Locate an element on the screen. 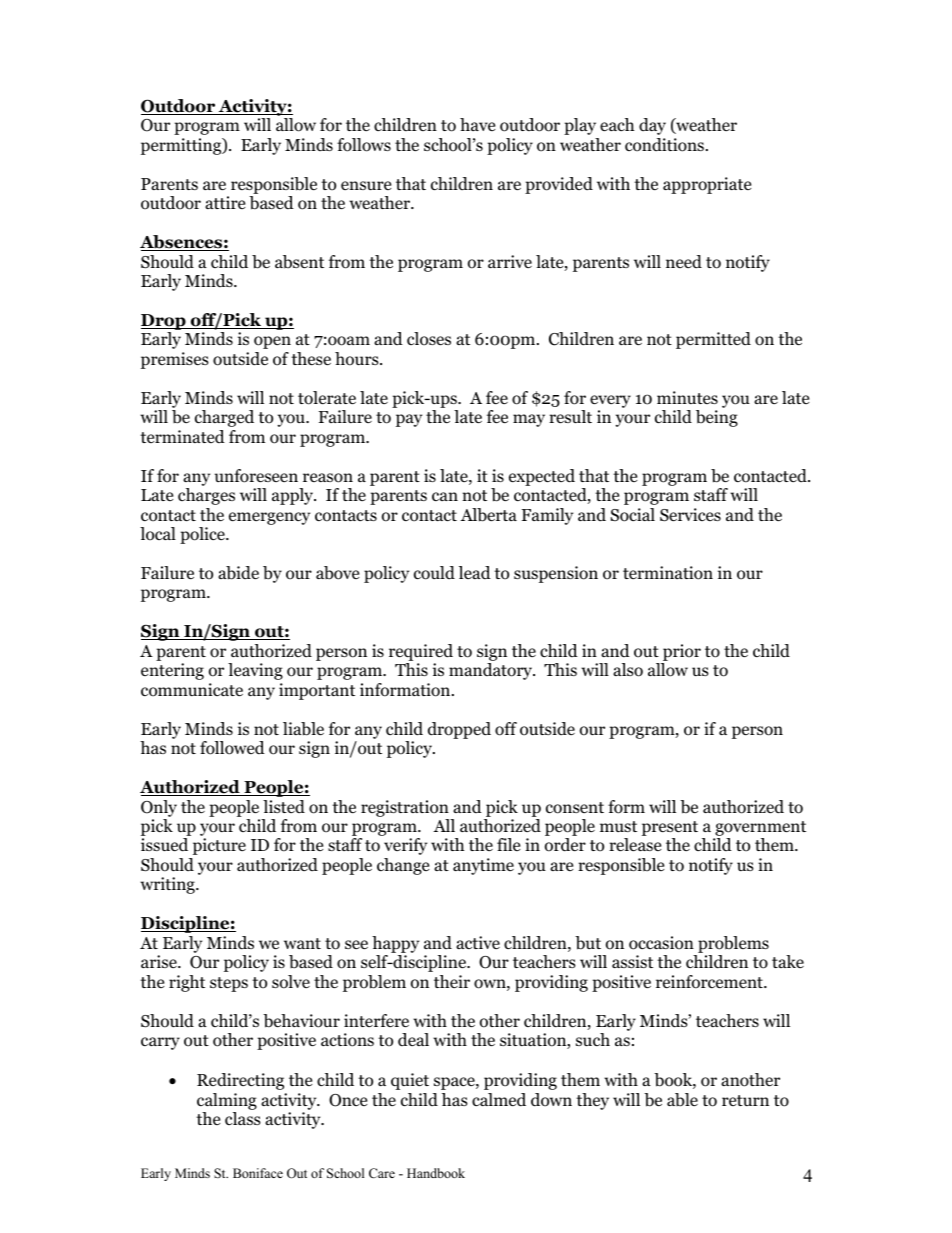 The height and width of the screenshot is (1233, 952). attire is located at coordinates (225, 202).
